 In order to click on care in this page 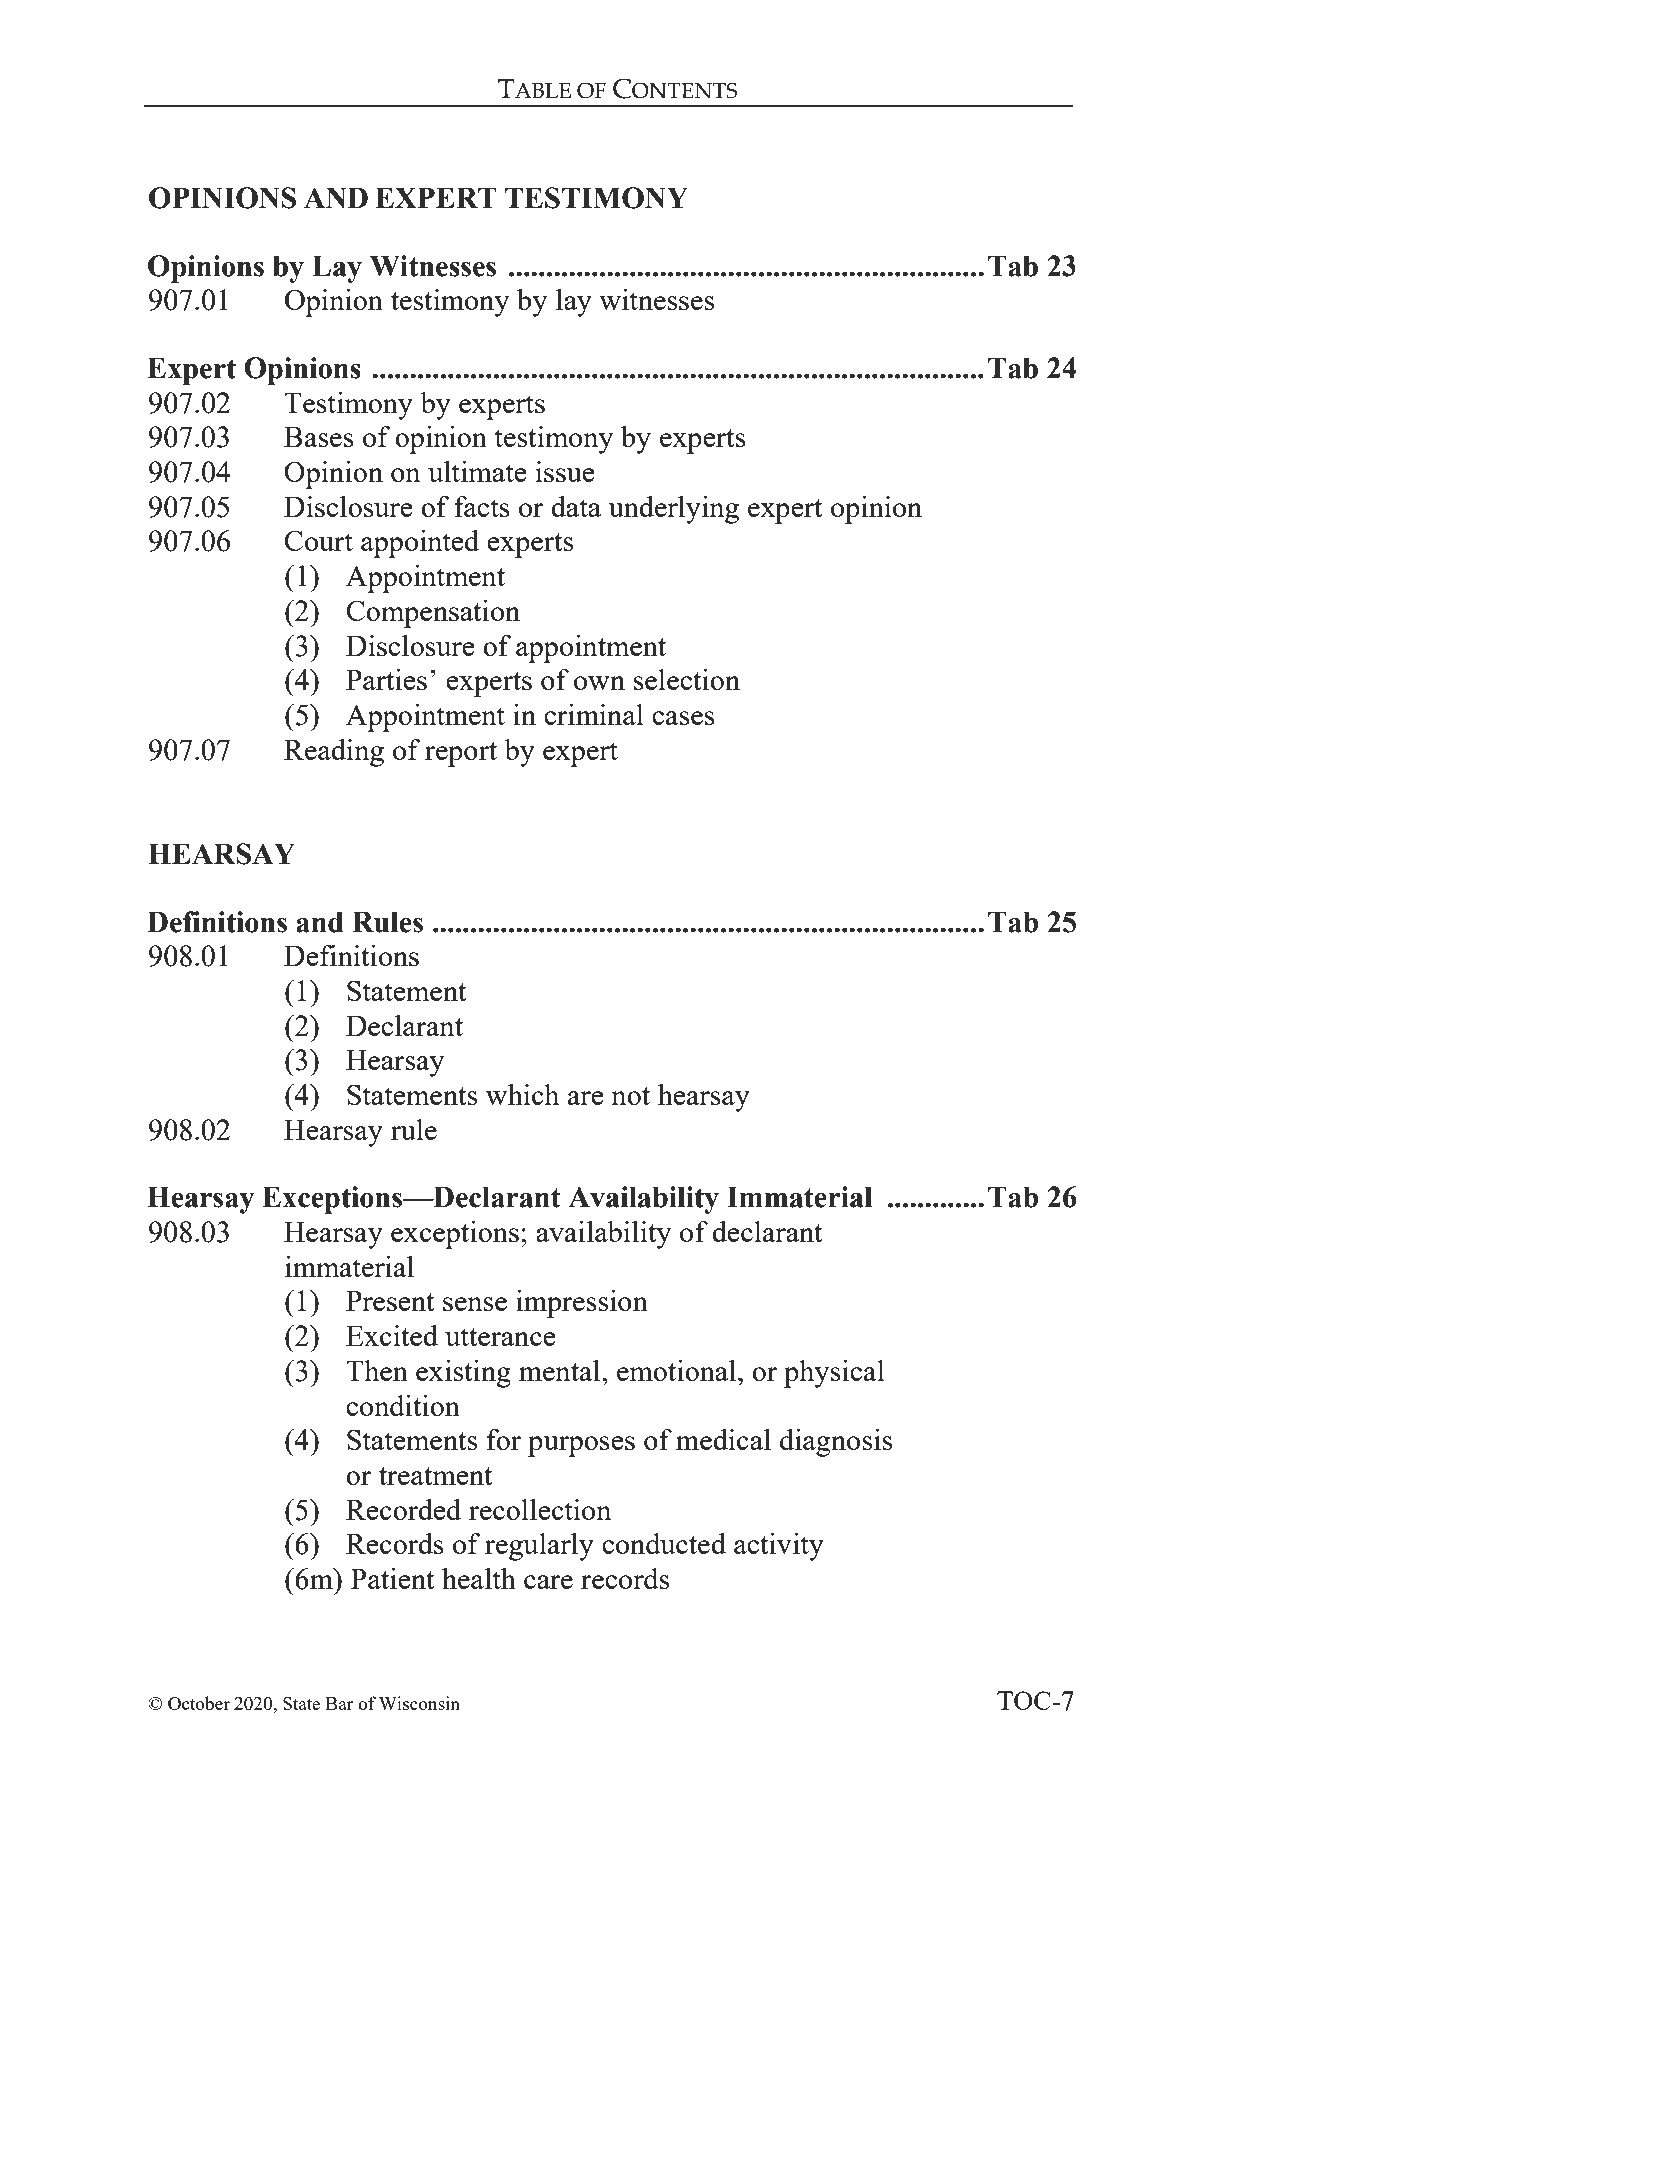, I will do `click(548, 1582)`.
